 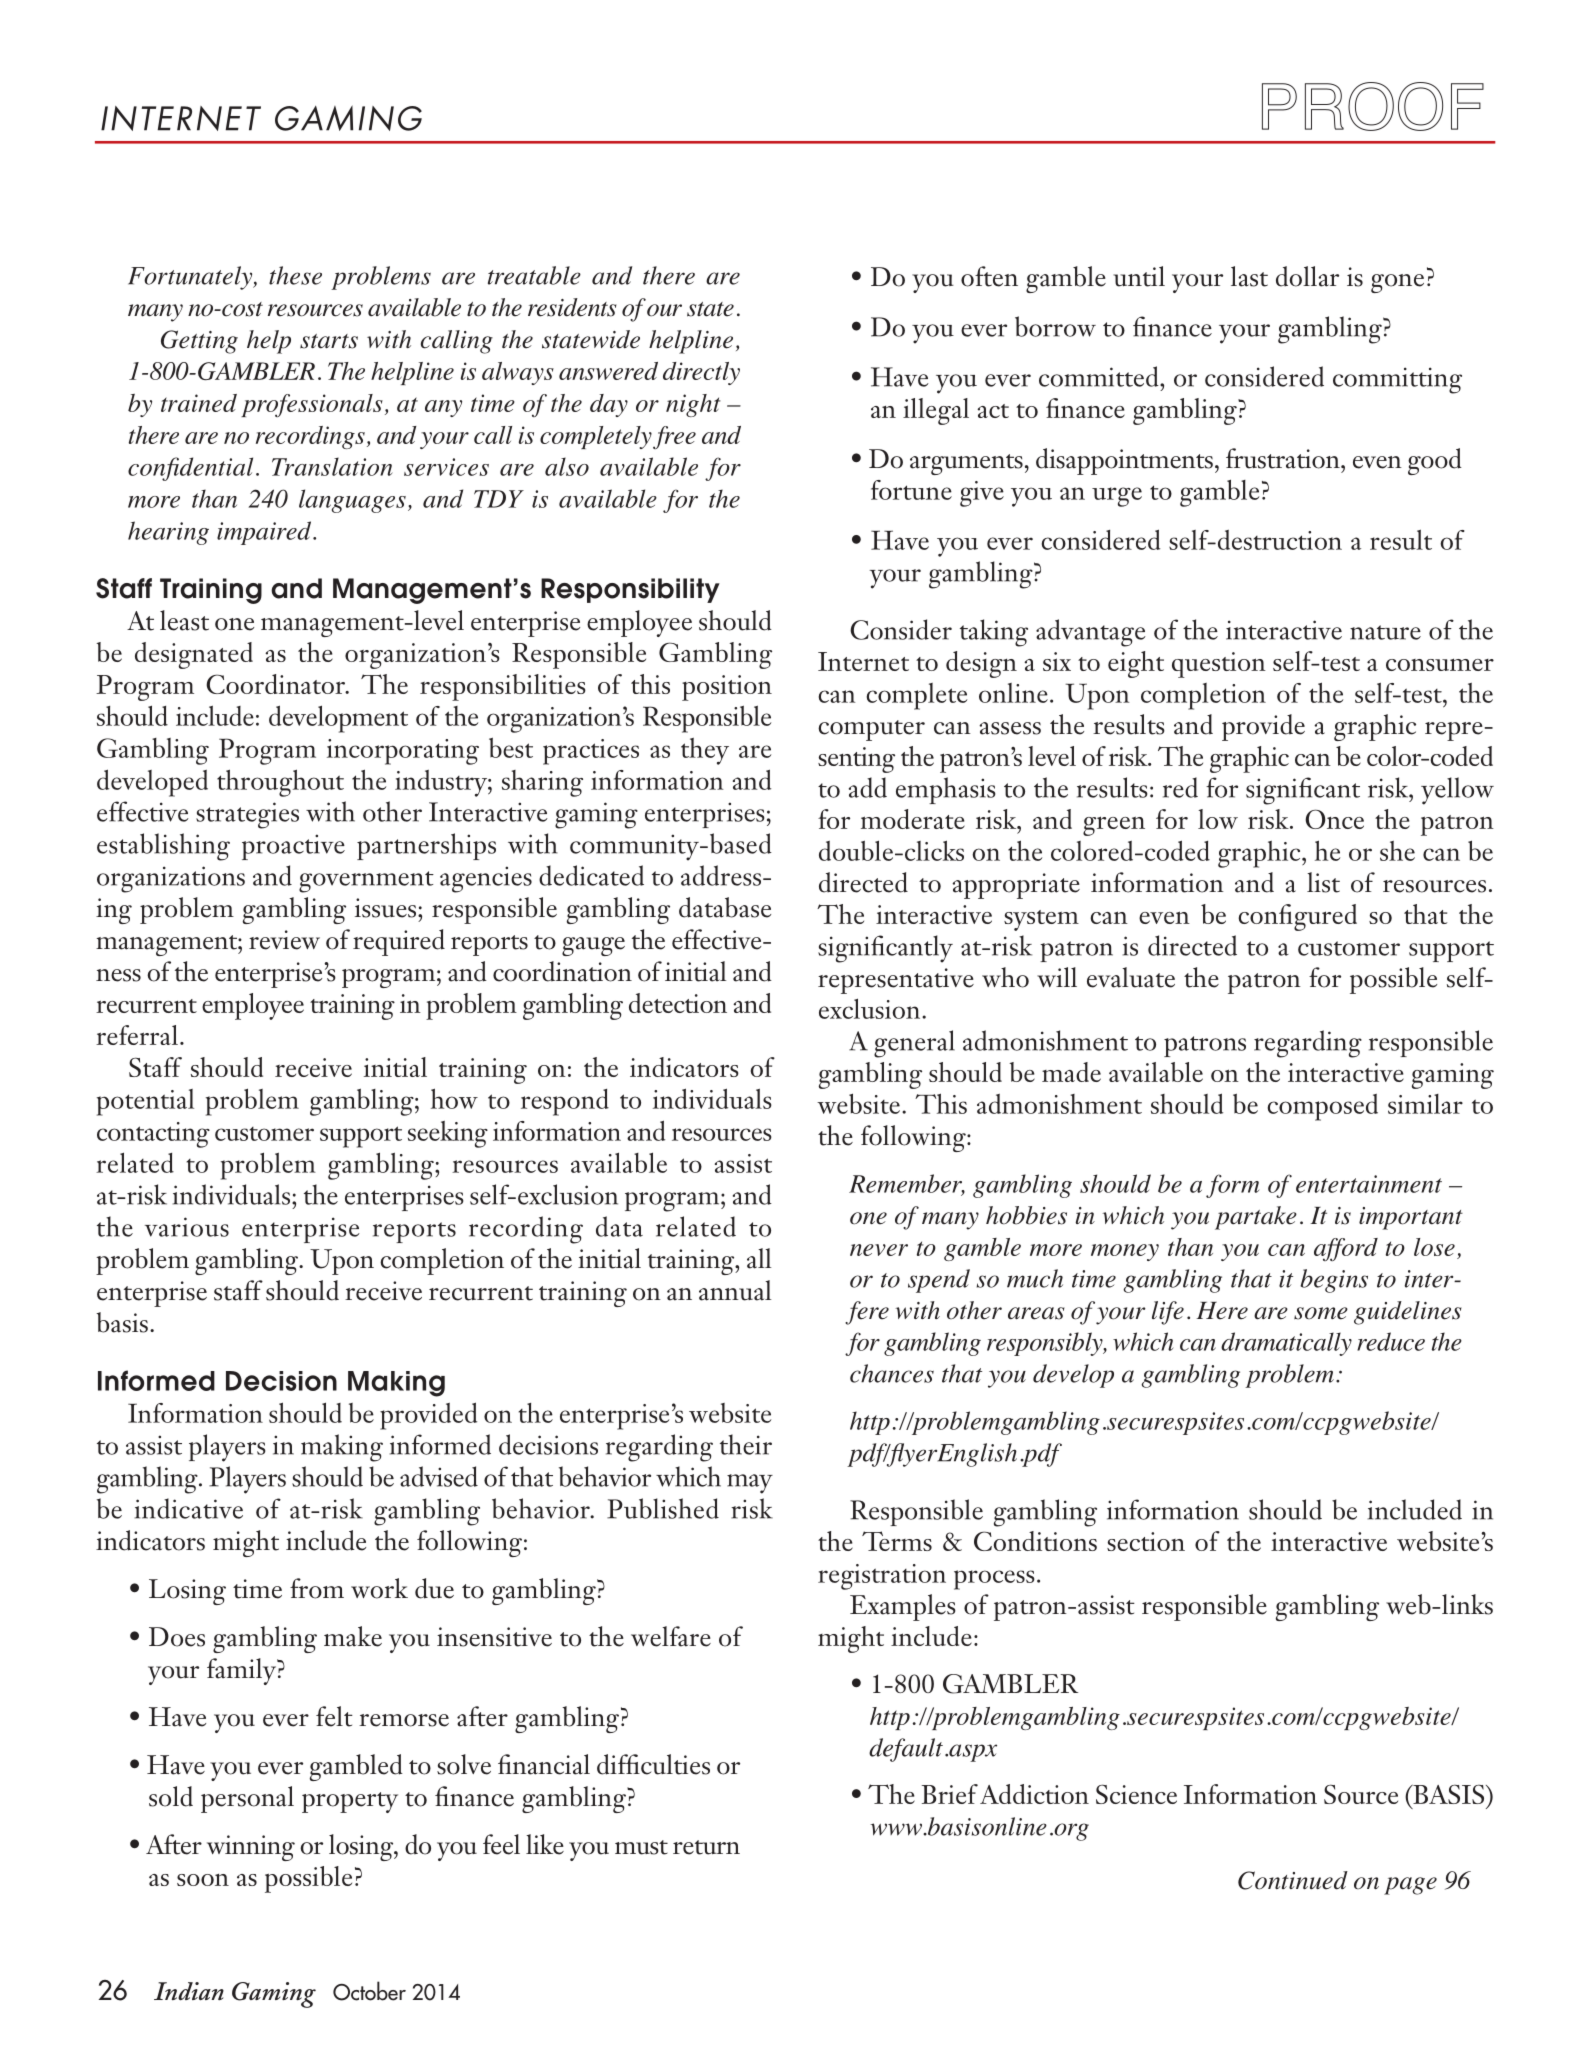 What do you see at coordinates (369, 1991) in the screenshot?
I see `October` at bounding box center [369, 1991].
